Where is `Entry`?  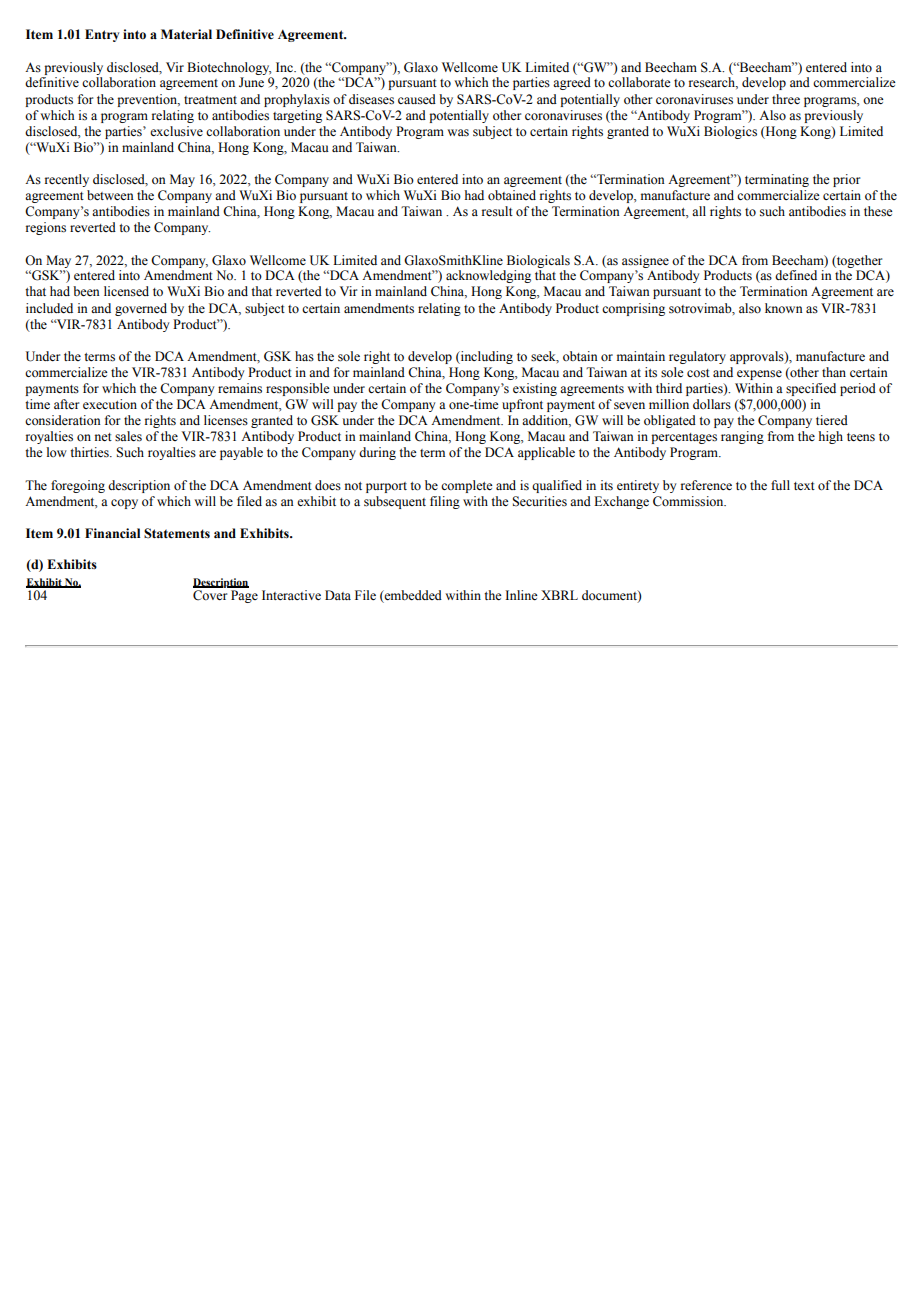
Entry is located at coordinates (102, 35).
